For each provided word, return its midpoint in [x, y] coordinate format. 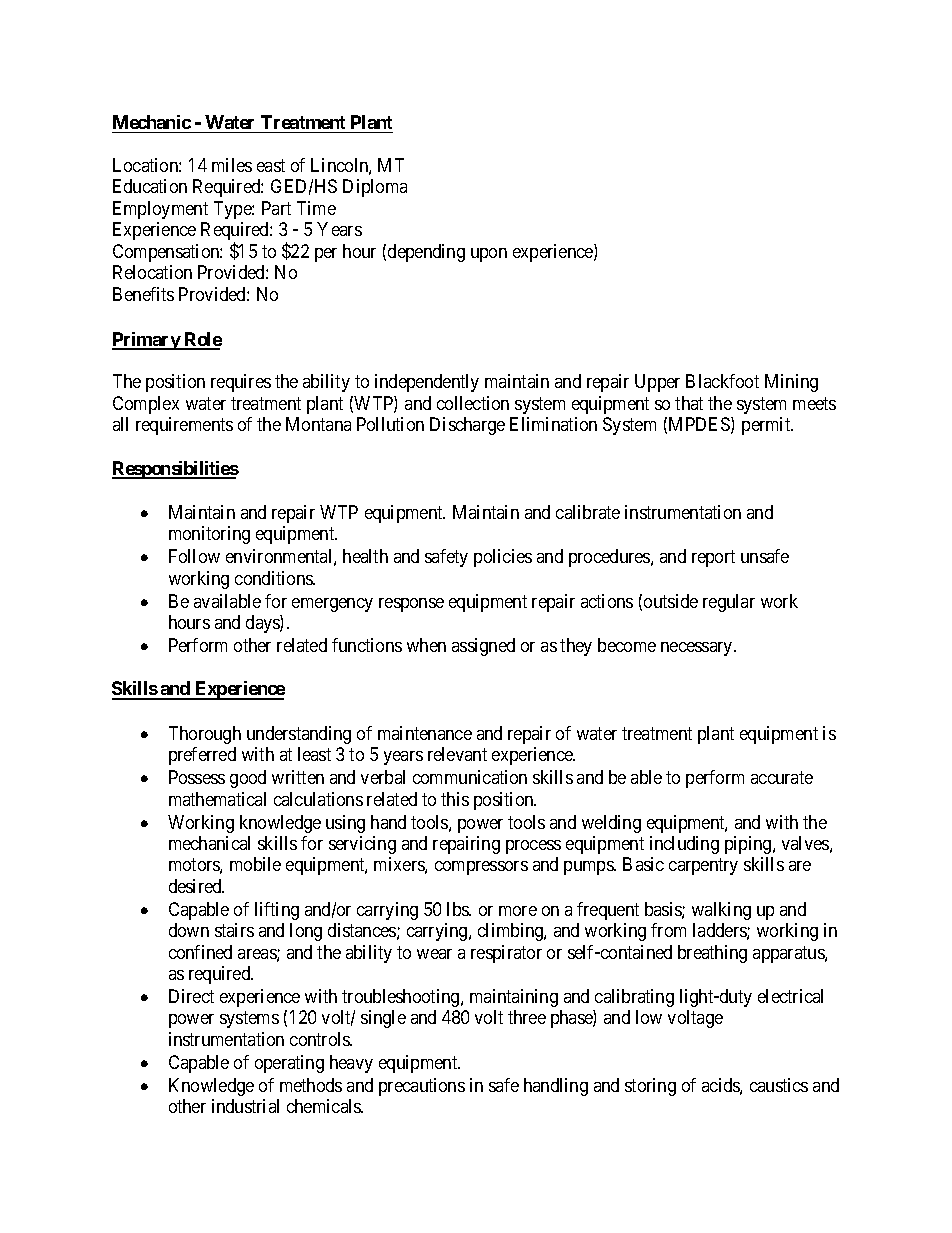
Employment [160, 210]
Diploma [375, 188]
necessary [698, 649]
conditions [274, 578]
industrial [245, 1106]
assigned [483, 647]
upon [489, 255]
